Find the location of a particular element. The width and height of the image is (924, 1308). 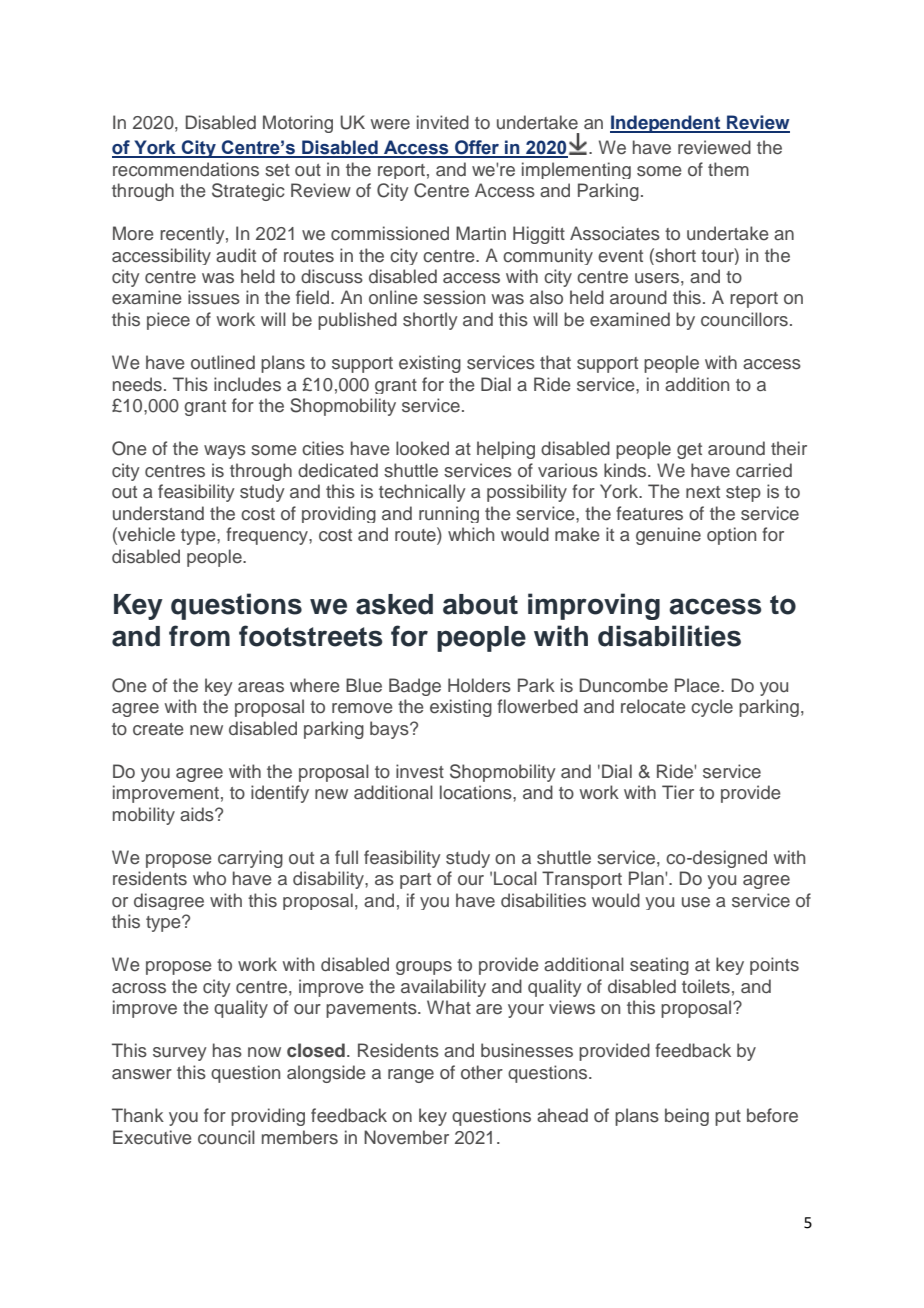

from is located at coordinates (199, 636).
